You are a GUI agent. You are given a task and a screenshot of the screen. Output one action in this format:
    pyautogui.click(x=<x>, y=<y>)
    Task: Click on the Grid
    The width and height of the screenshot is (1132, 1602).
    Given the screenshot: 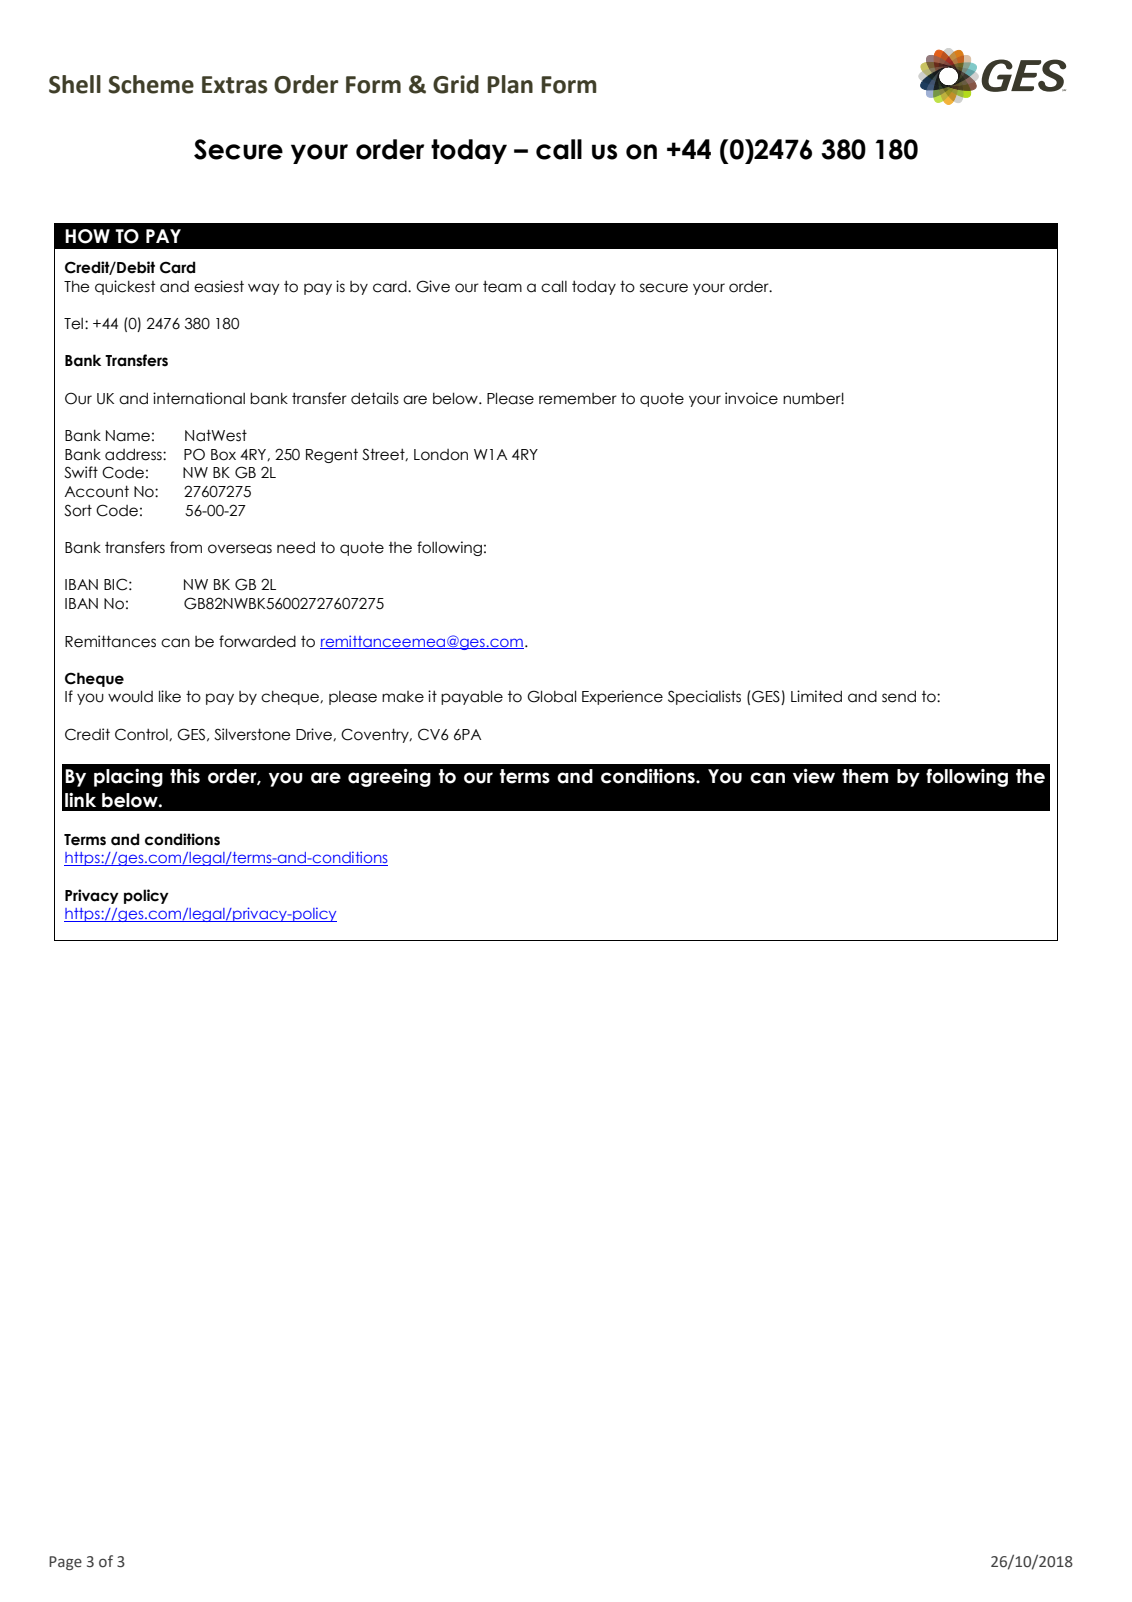 What is the action you would take?
    pyautogui.click(x=456, y=84)
